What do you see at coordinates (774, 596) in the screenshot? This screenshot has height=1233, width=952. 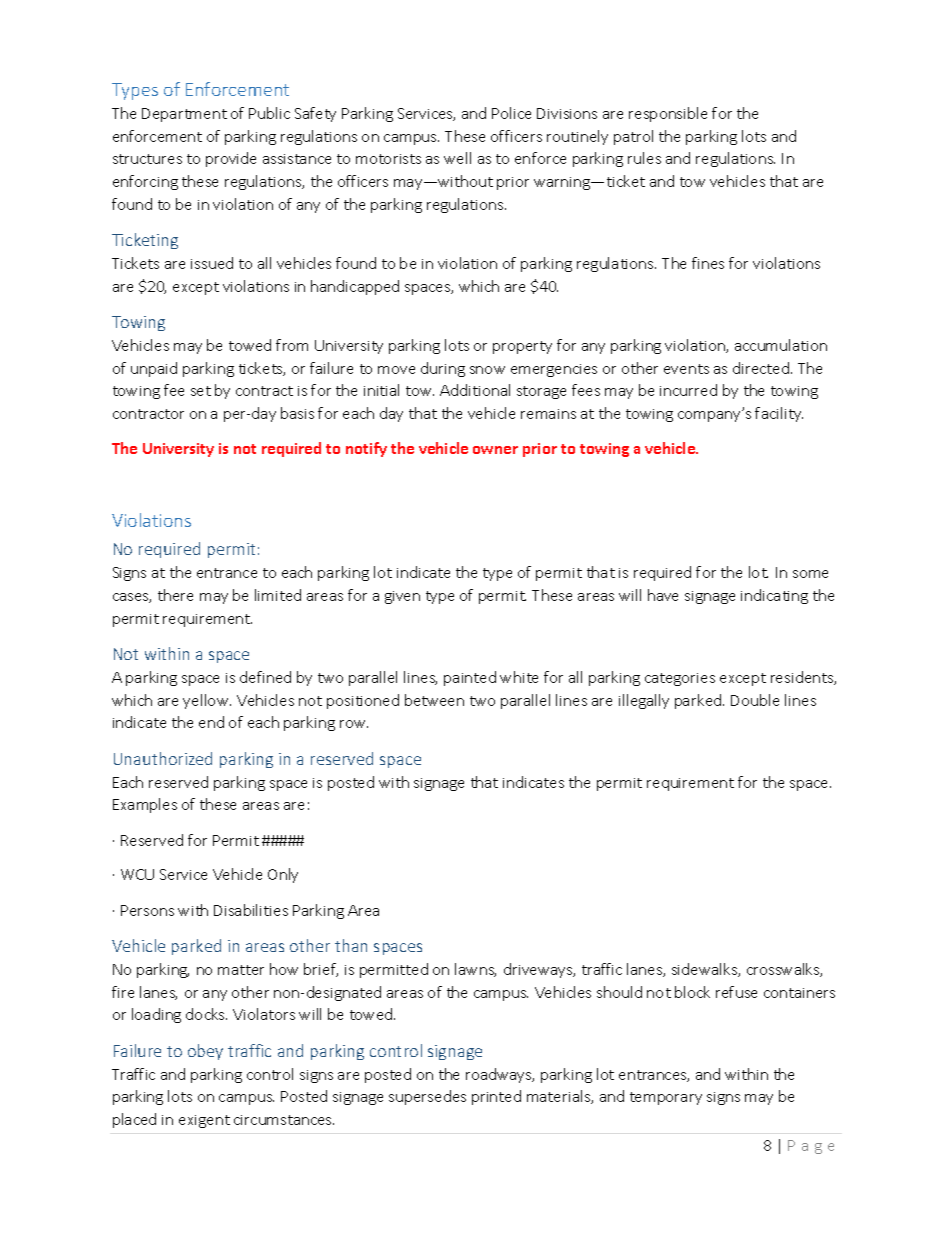 I see `indicating` at bounding box center [774, 596].
